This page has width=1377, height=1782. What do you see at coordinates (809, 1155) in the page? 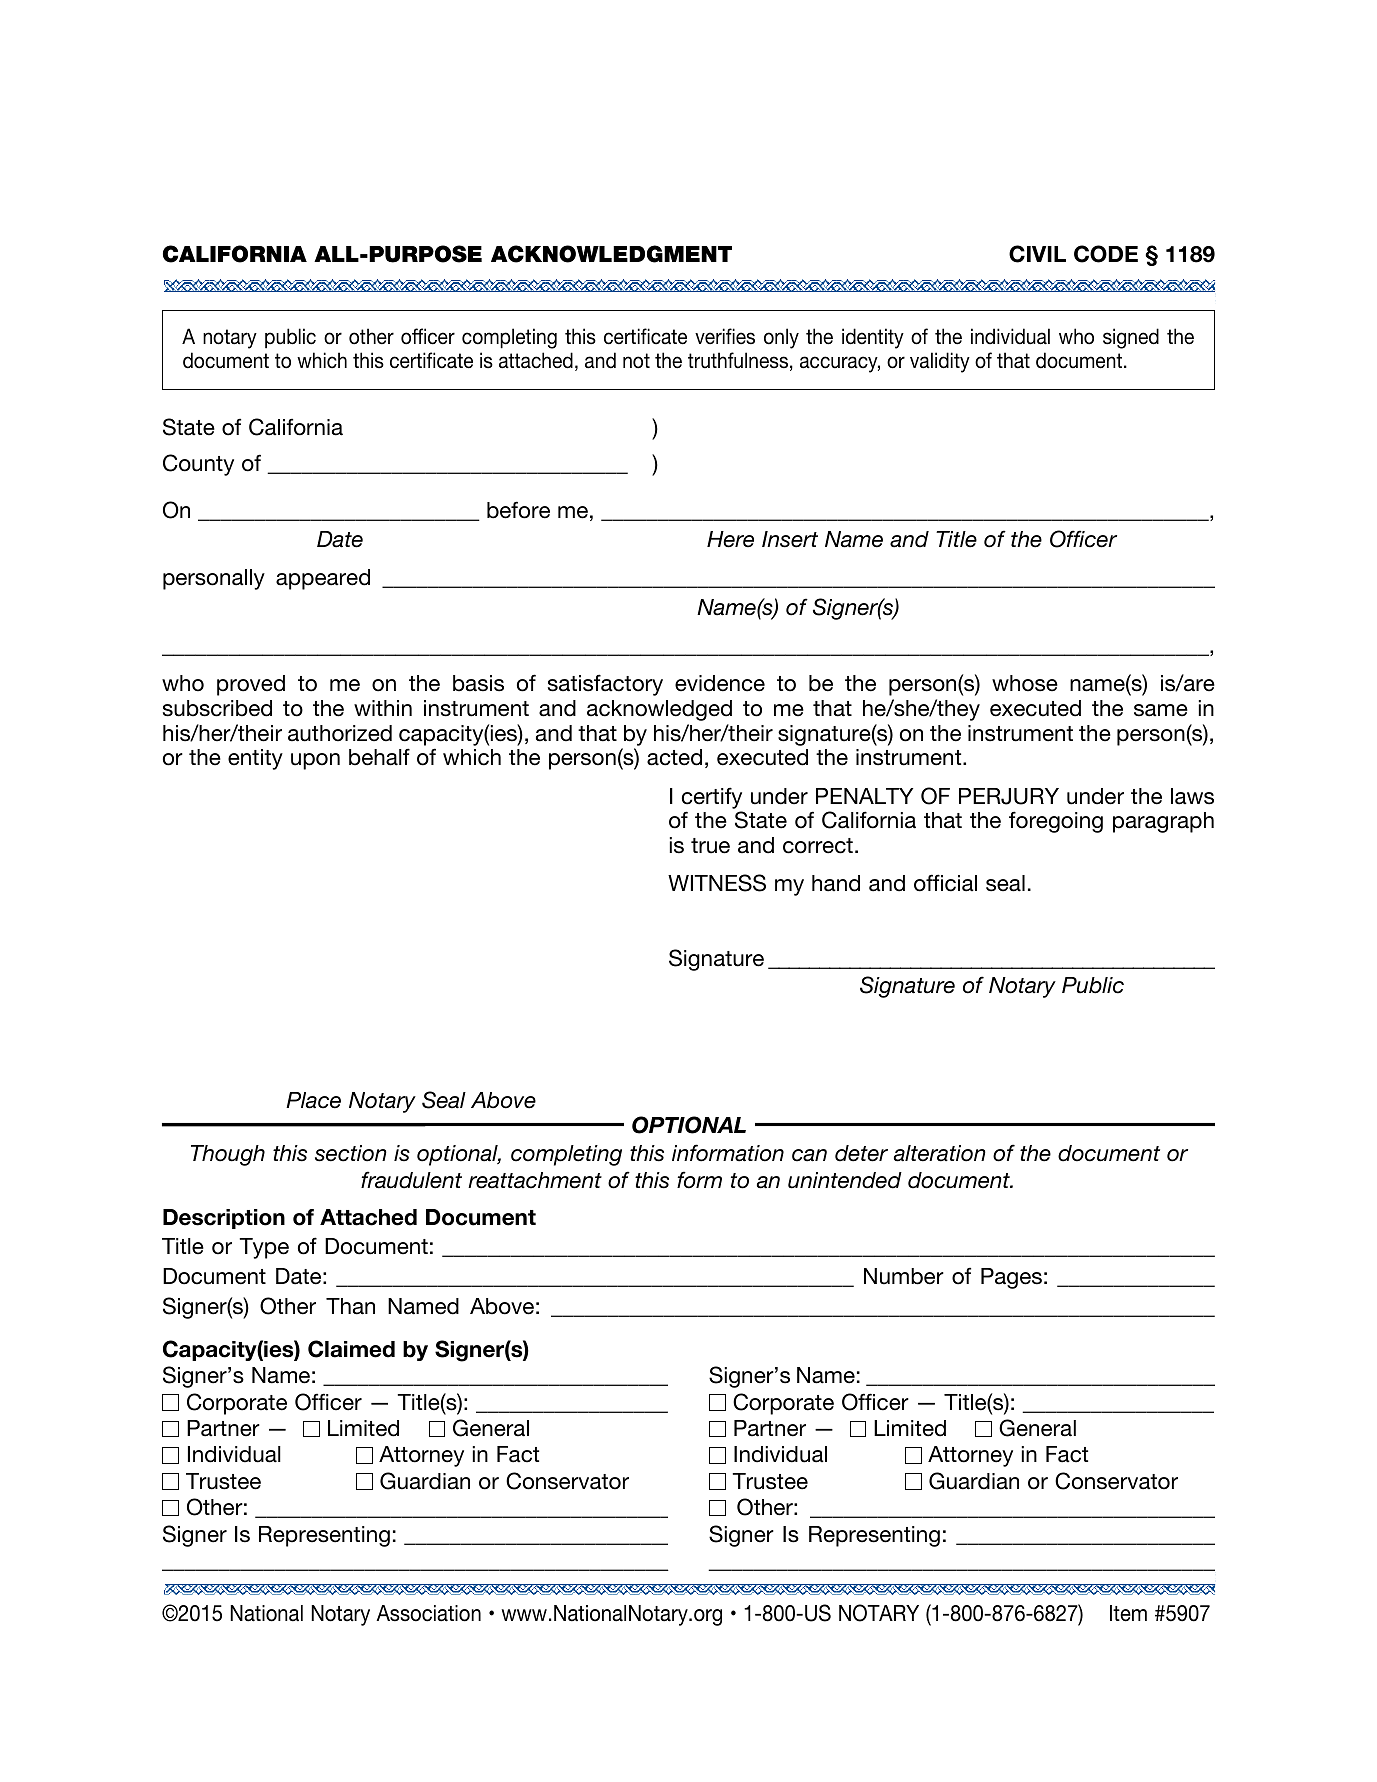
I see `can` at bounding box center [809, 1155].
